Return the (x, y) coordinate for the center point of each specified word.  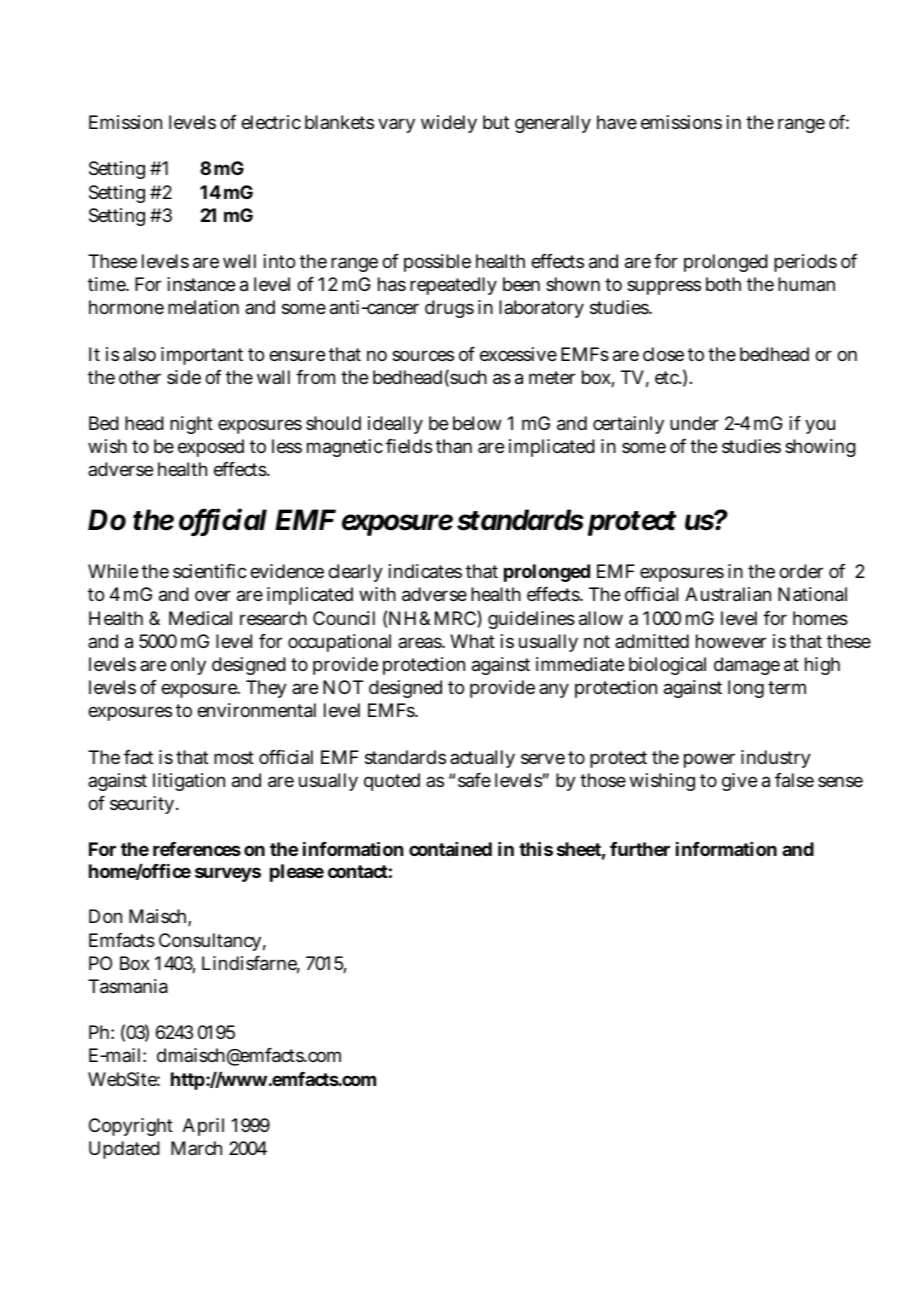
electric (271, 122)
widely (449, 124)
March (196, 1148)
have (617, 122)
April (203, 1127)
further (640, 849)
